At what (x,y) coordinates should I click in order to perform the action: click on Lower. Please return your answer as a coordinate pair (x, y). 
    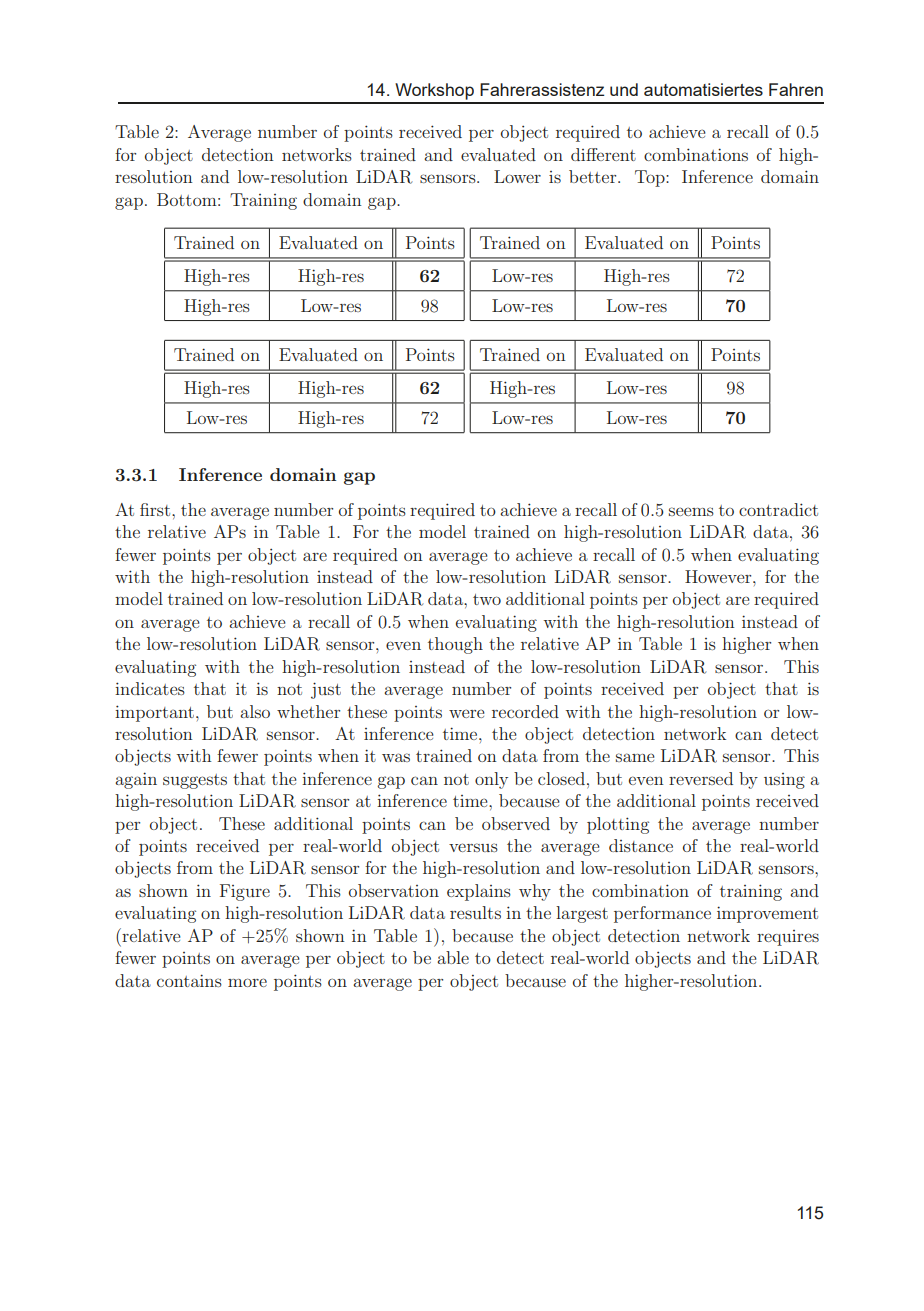
    Looking at the image, I should click on (517, 176).
